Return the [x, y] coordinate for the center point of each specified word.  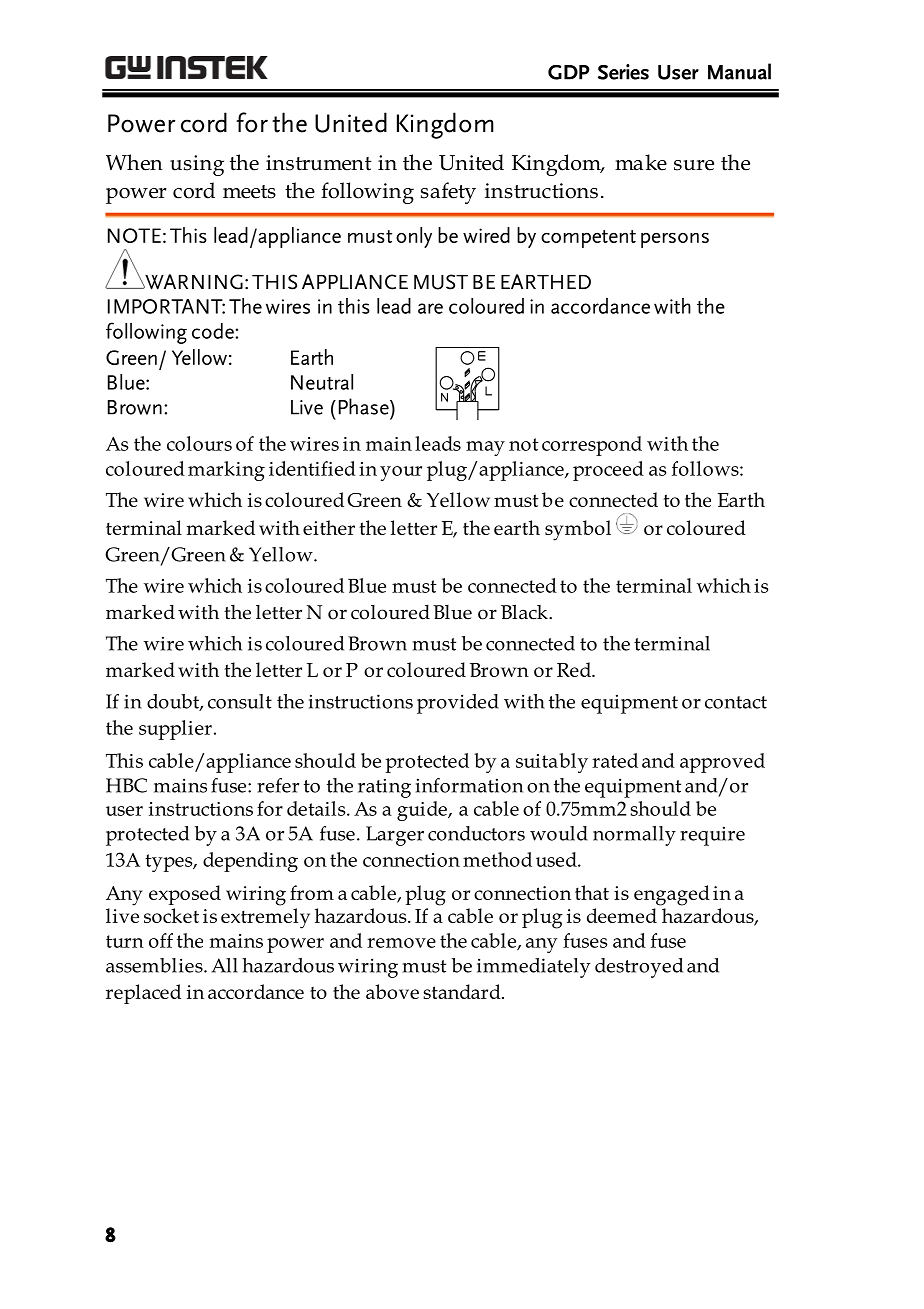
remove [401, 943]
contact [736, 702]
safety [448, 193]
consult [240, 701]
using [197, 165]
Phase [365, 406]
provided [458, 704]
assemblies [155, 965]
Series [623, 72]
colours [199, 443]
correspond [592, 446]
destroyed [639, 968]
